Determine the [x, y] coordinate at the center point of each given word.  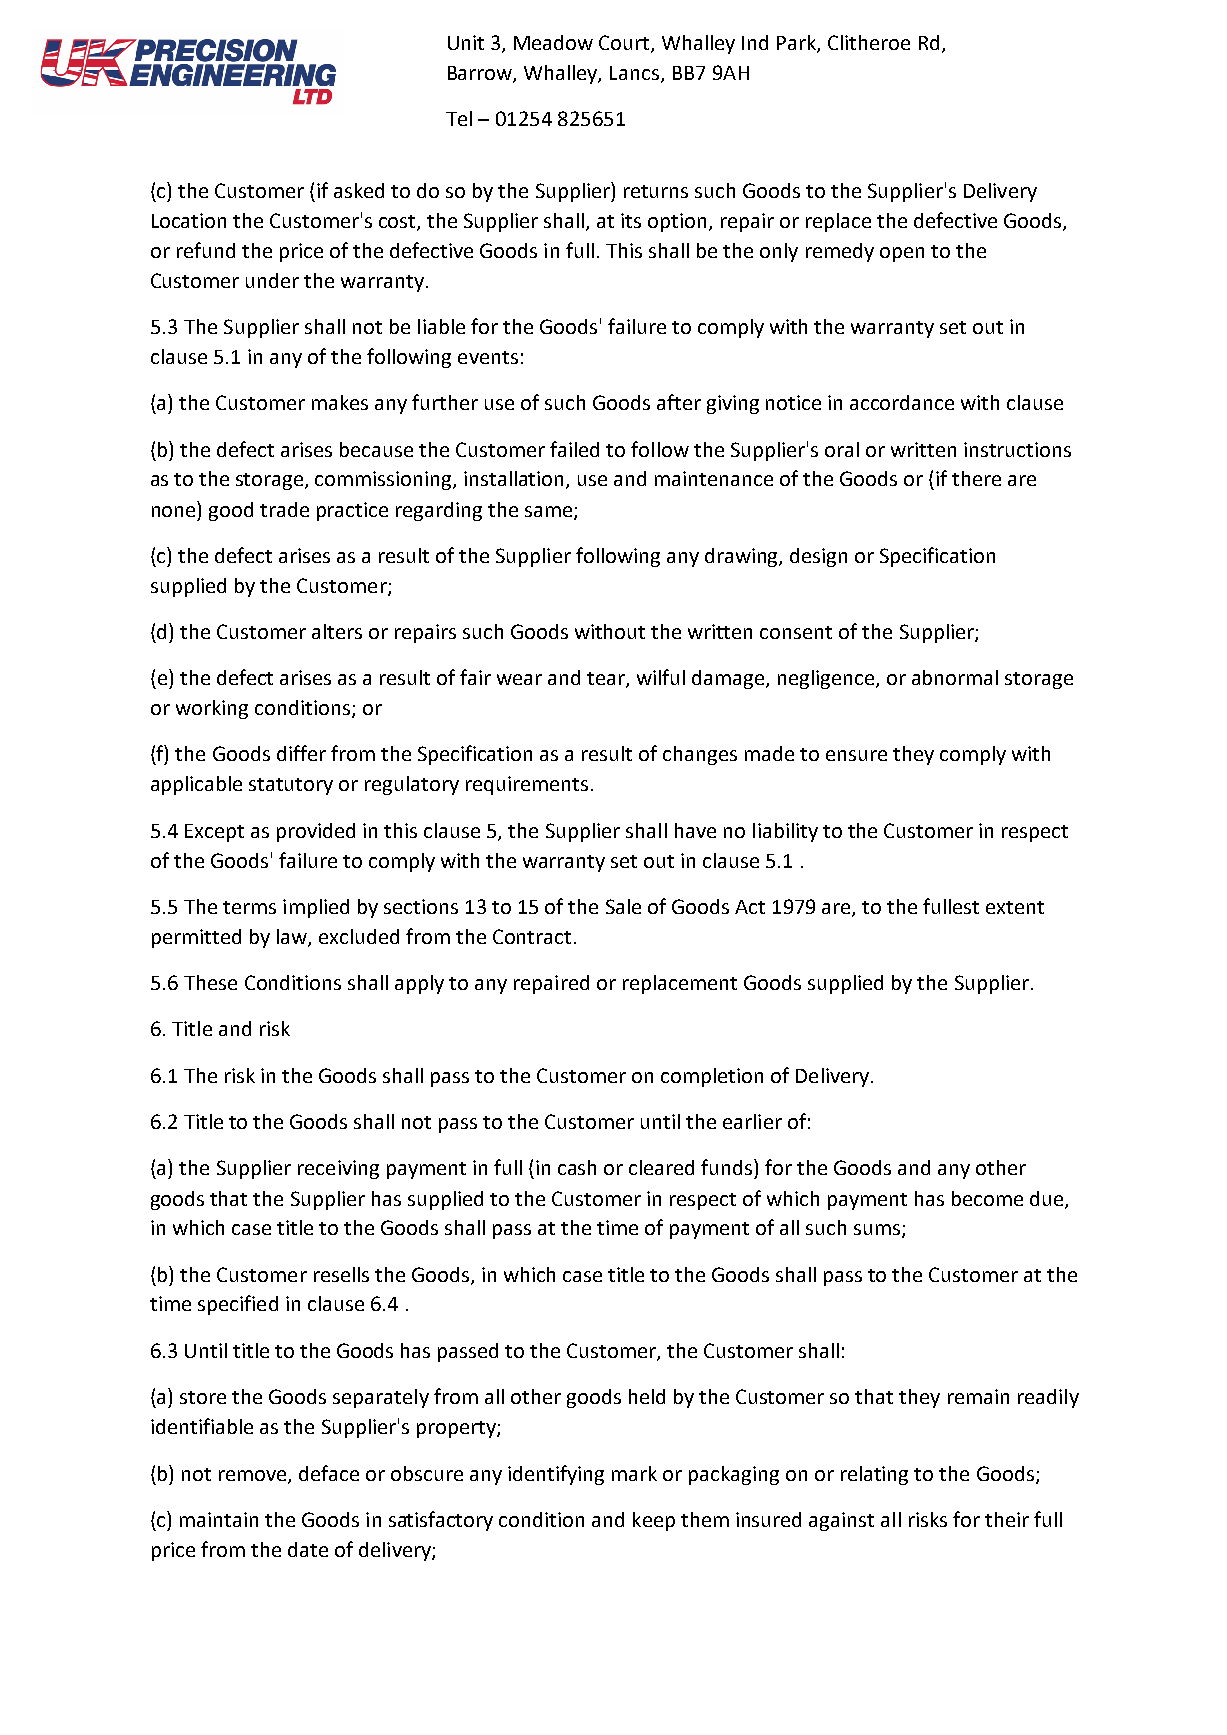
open [902, 254]
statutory [291, 786]
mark [634, 1473]
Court [625, 44]
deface [329, 1473]
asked [359, 190]
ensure [856, 755]
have [695, 830]
